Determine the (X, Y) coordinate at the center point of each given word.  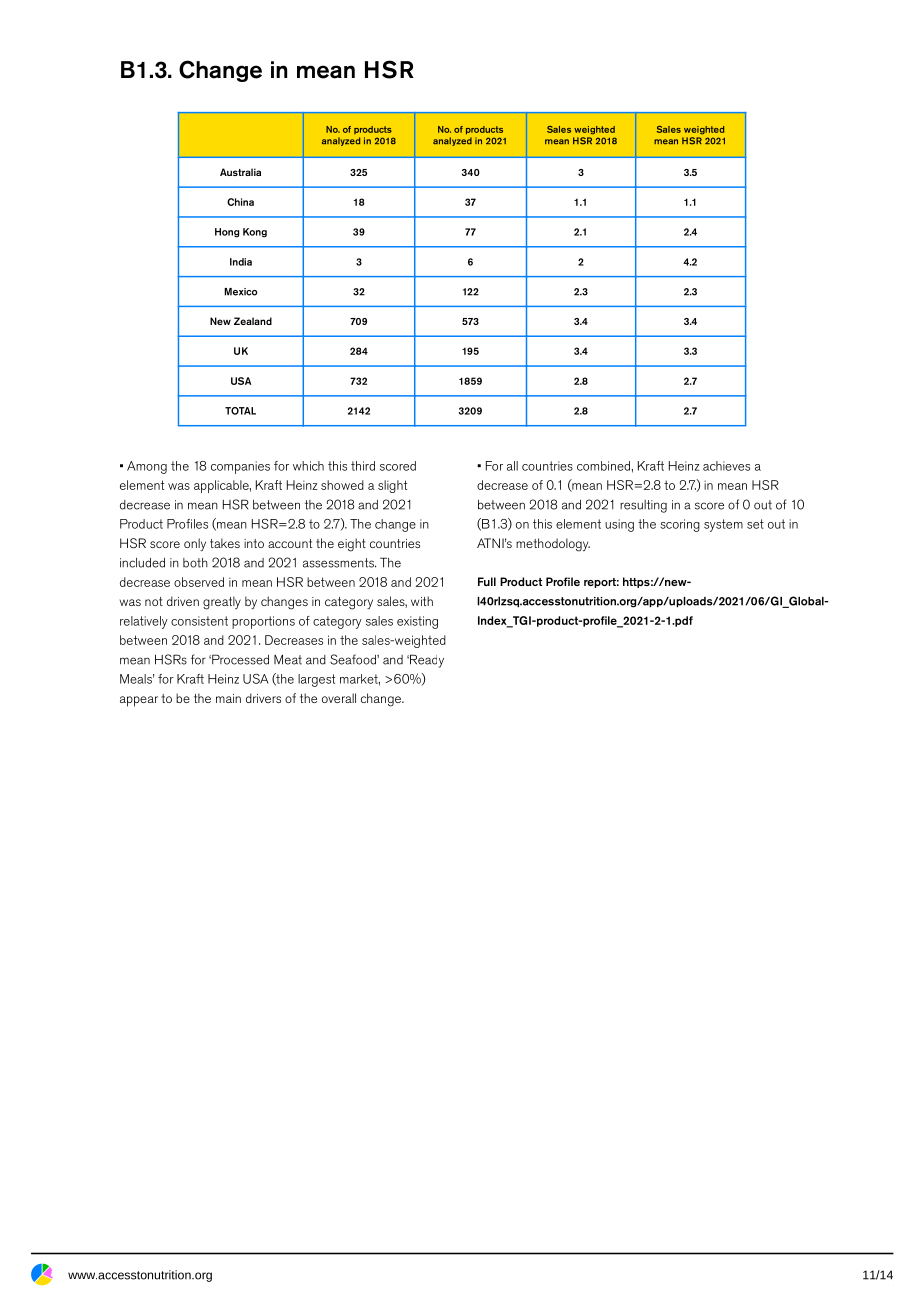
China (240, 202)
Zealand (253, 321)
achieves (726, 466)
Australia (240, 172)
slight (392, 486)
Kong (255, 233)
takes (225, 543)
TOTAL (240, 411)
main (228, 698)
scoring (680, 525)
